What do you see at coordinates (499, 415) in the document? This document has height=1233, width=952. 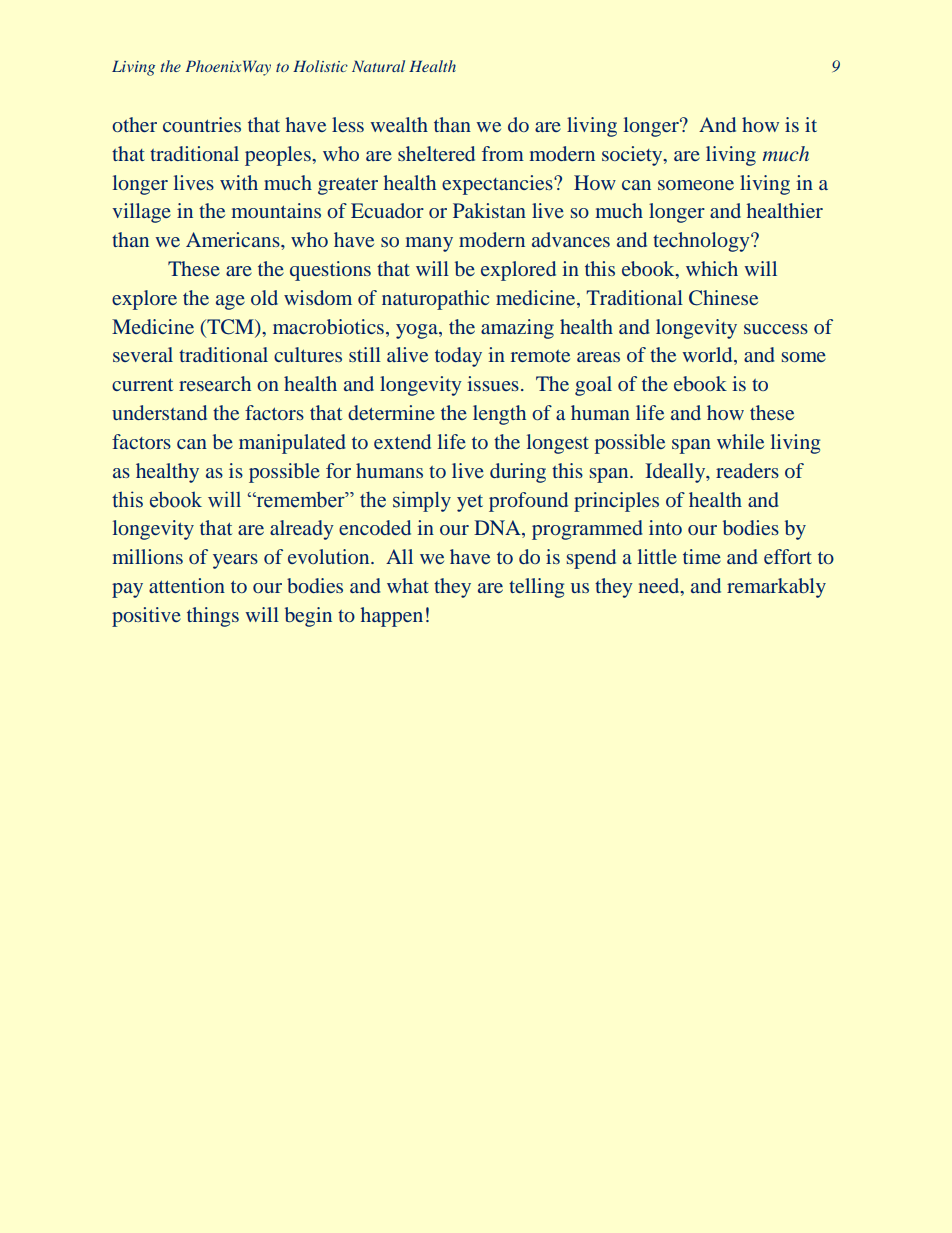 I see `length` at bounding box center [499, 415].
